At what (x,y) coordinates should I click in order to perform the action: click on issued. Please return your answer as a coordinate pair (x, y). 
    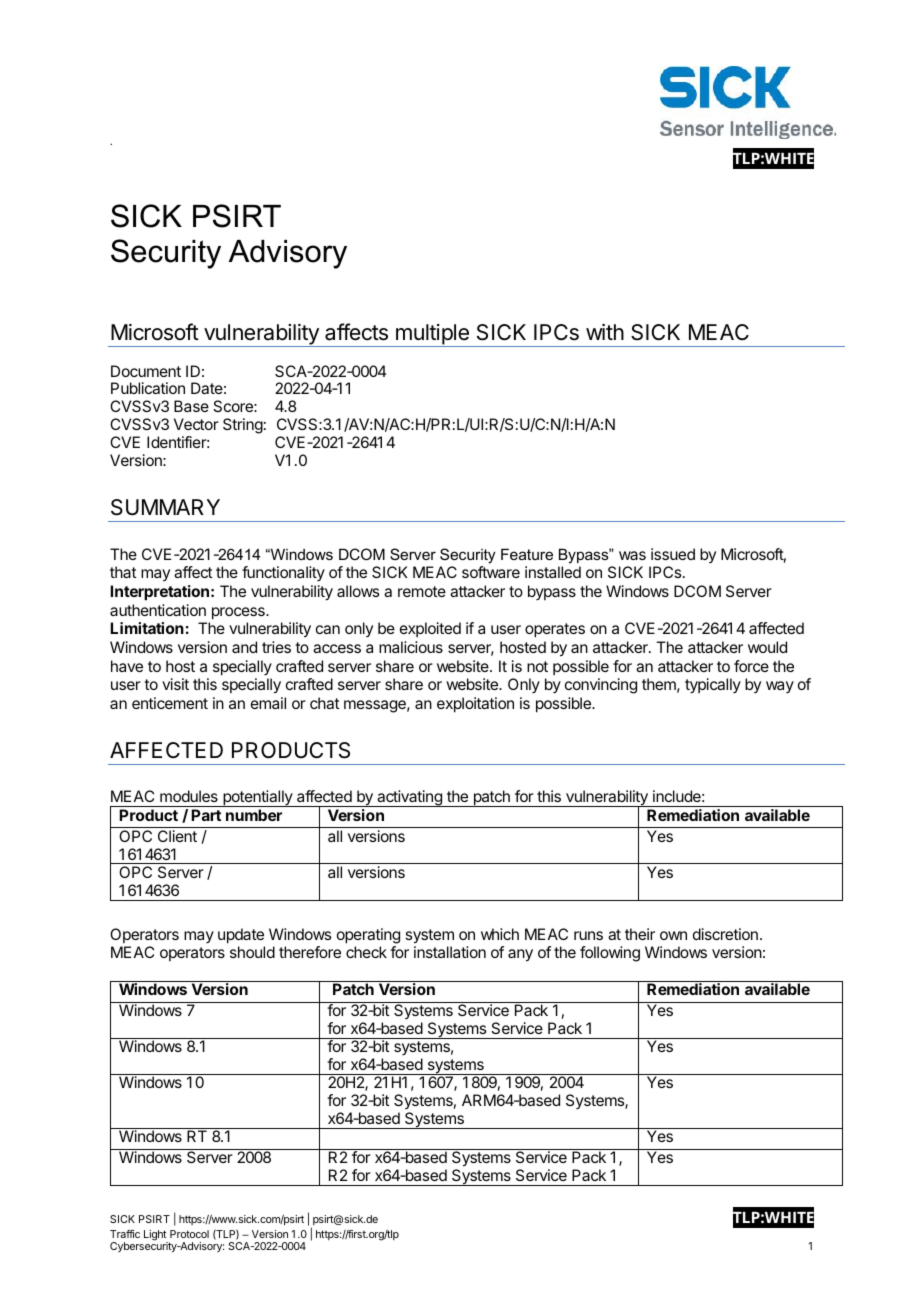
    Looking at the image, I should click on (673, 554).
